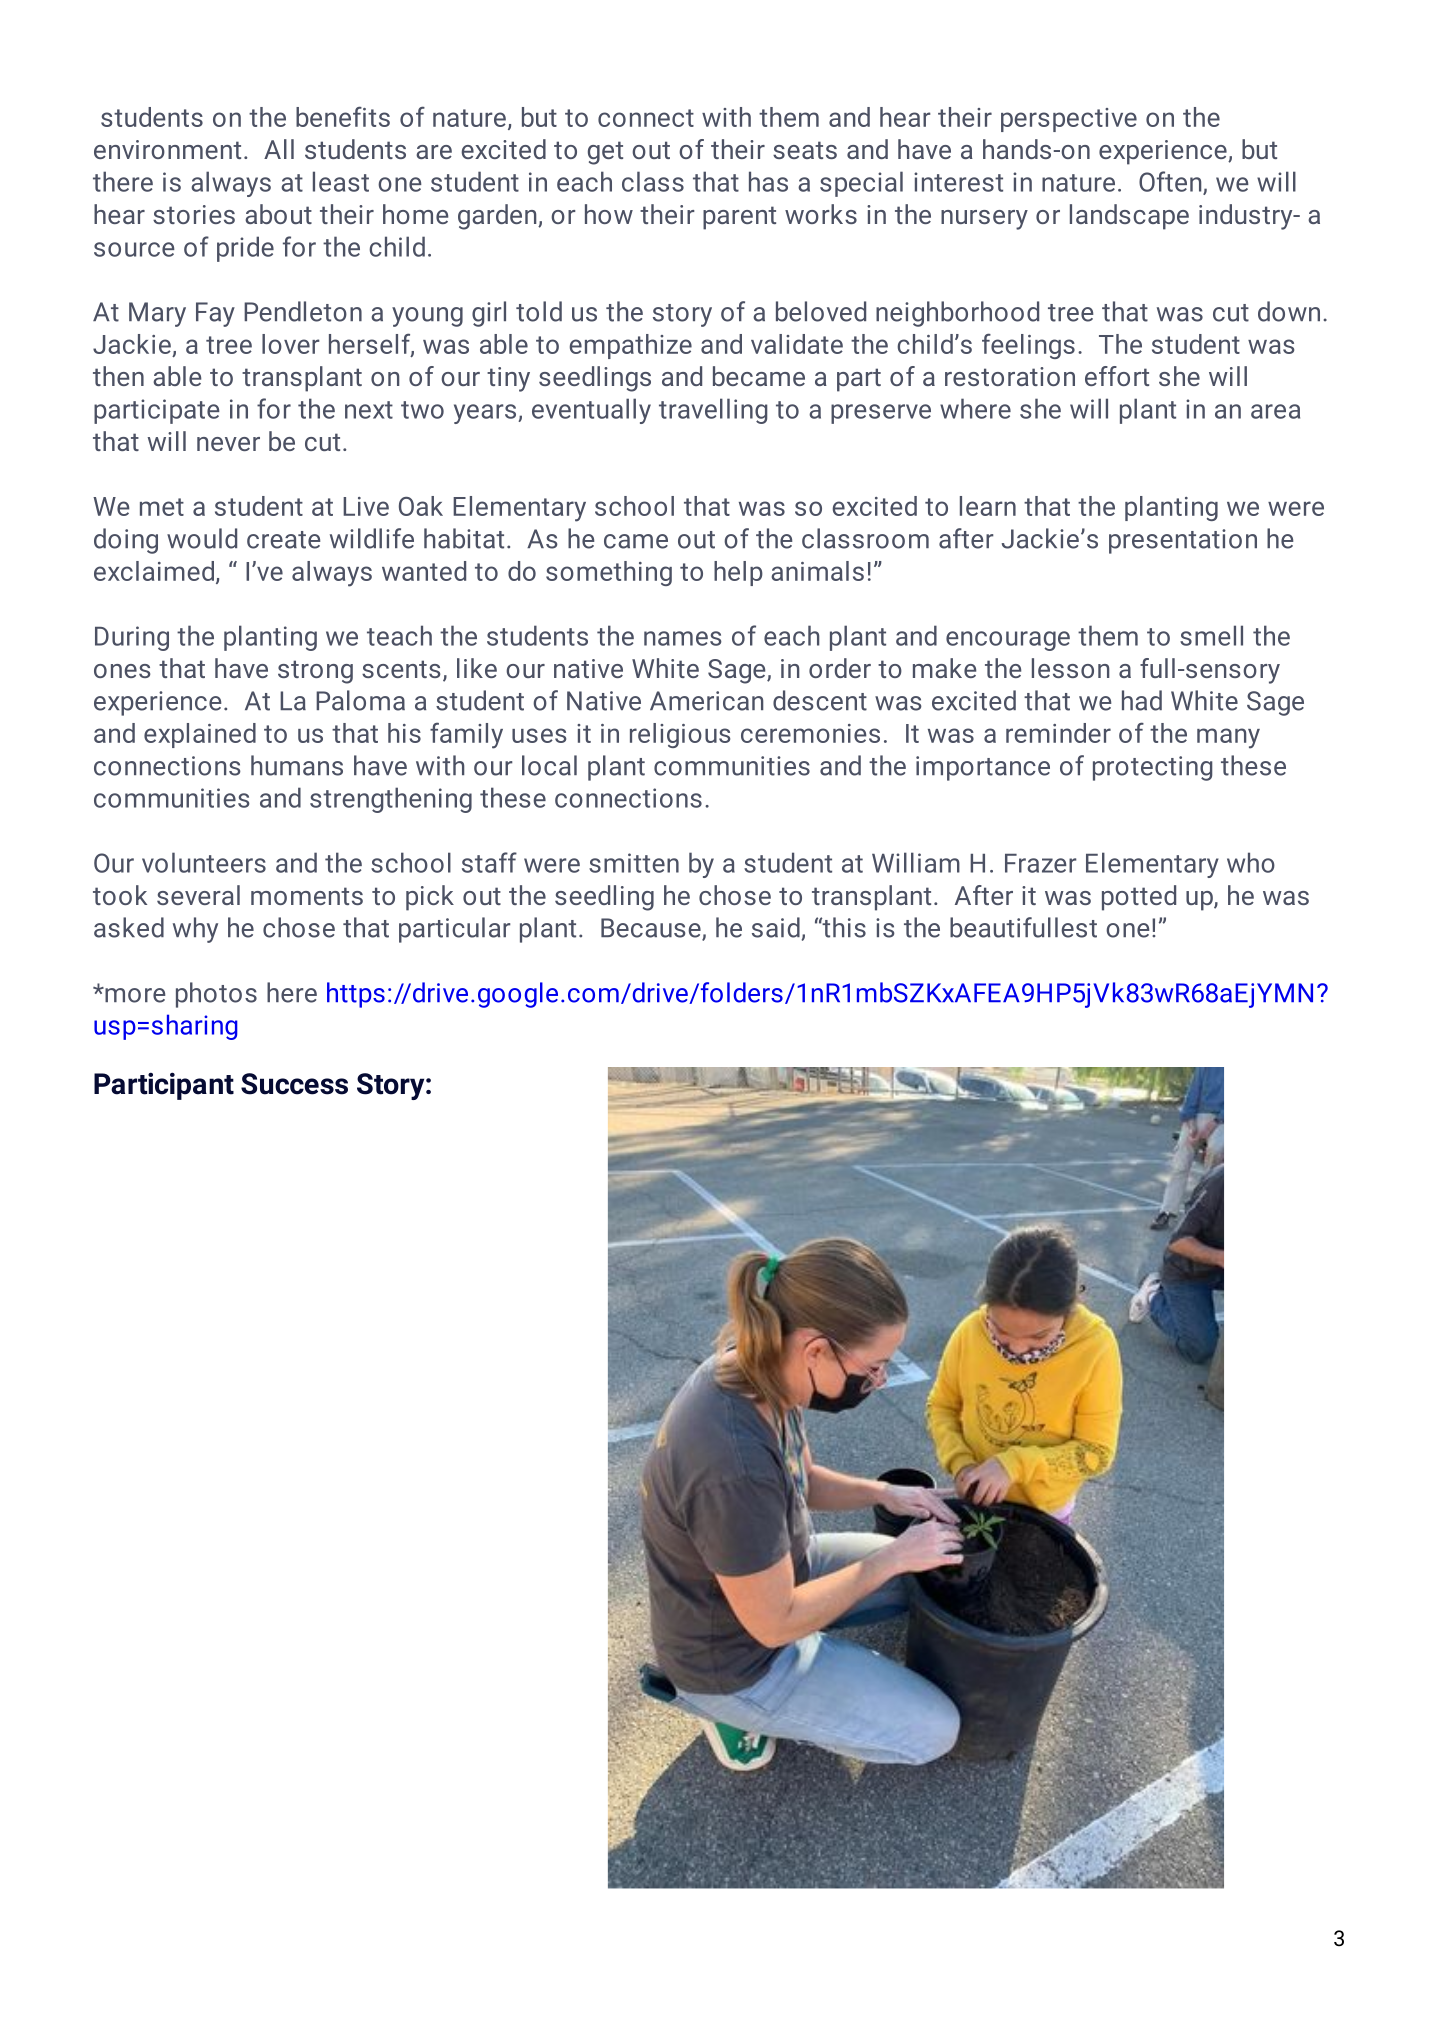 The image size is (1430, 2023). What do you see at coordinates (1171, 182) in the screenshot?
I see `Often` at bounding box center [1171, 182].
